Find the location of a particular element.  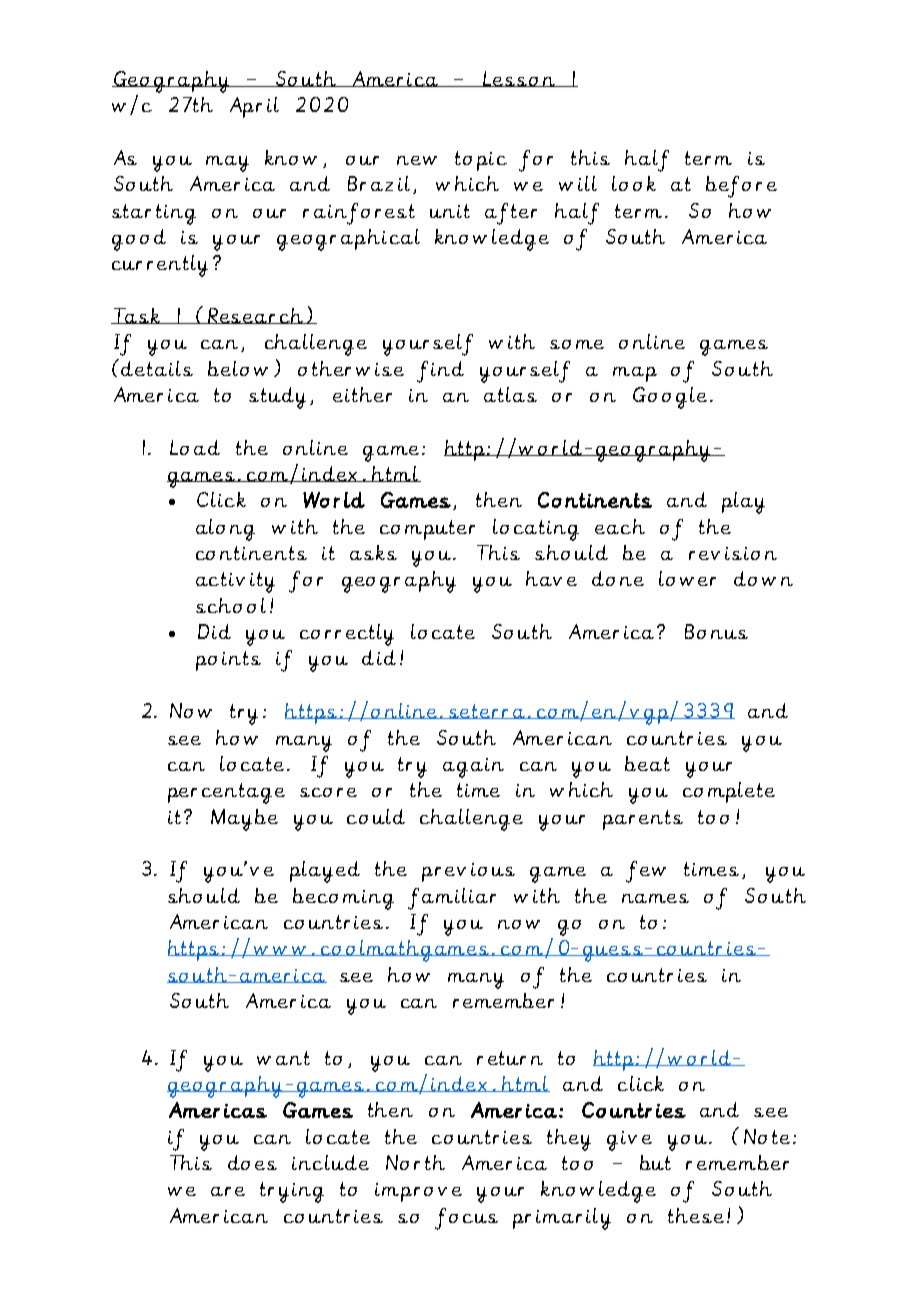

correctly is located at coordinates (347, 635).
